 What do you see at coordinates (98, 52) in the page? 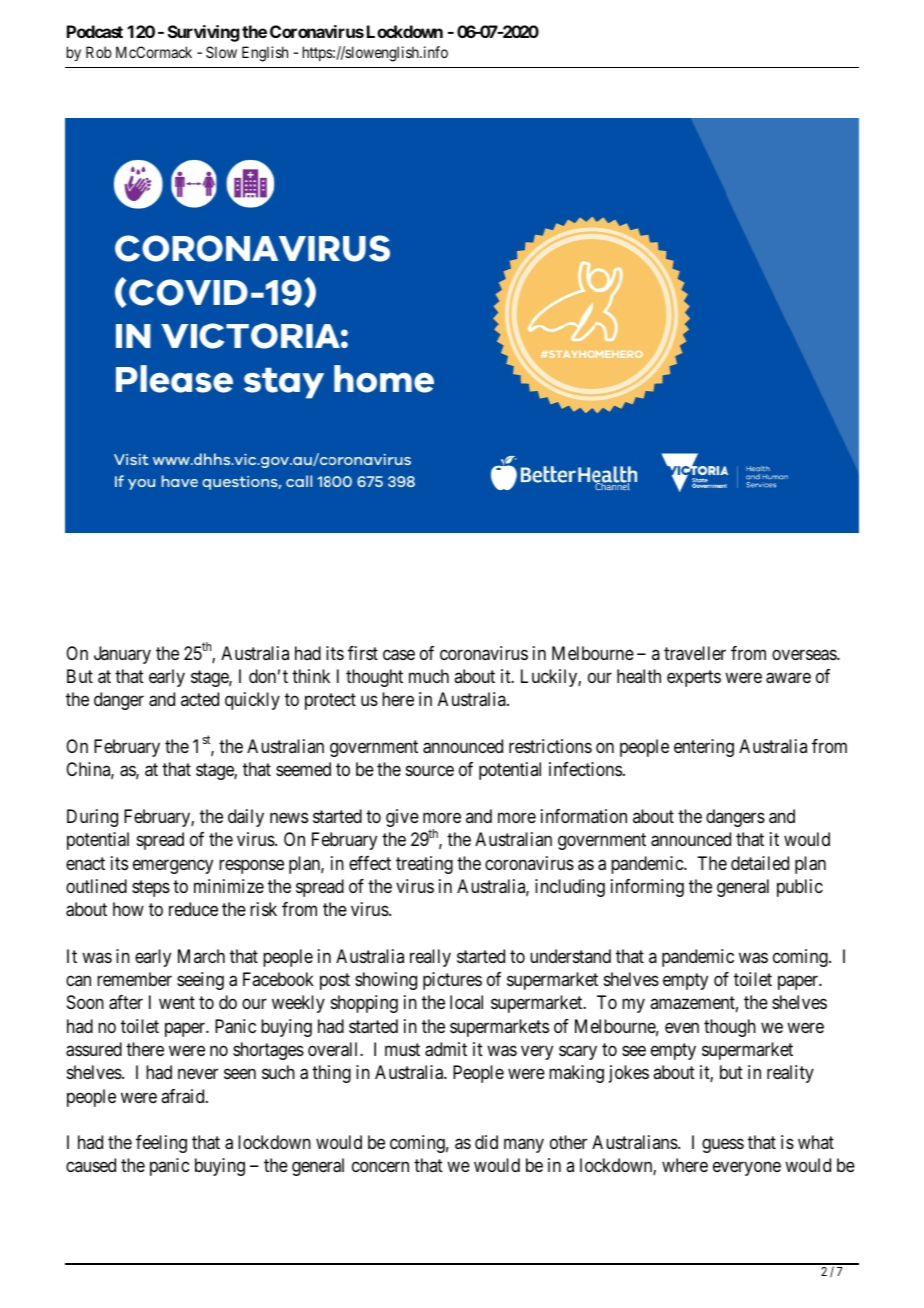
I see `Rob` at bounding box center [98, 52].
